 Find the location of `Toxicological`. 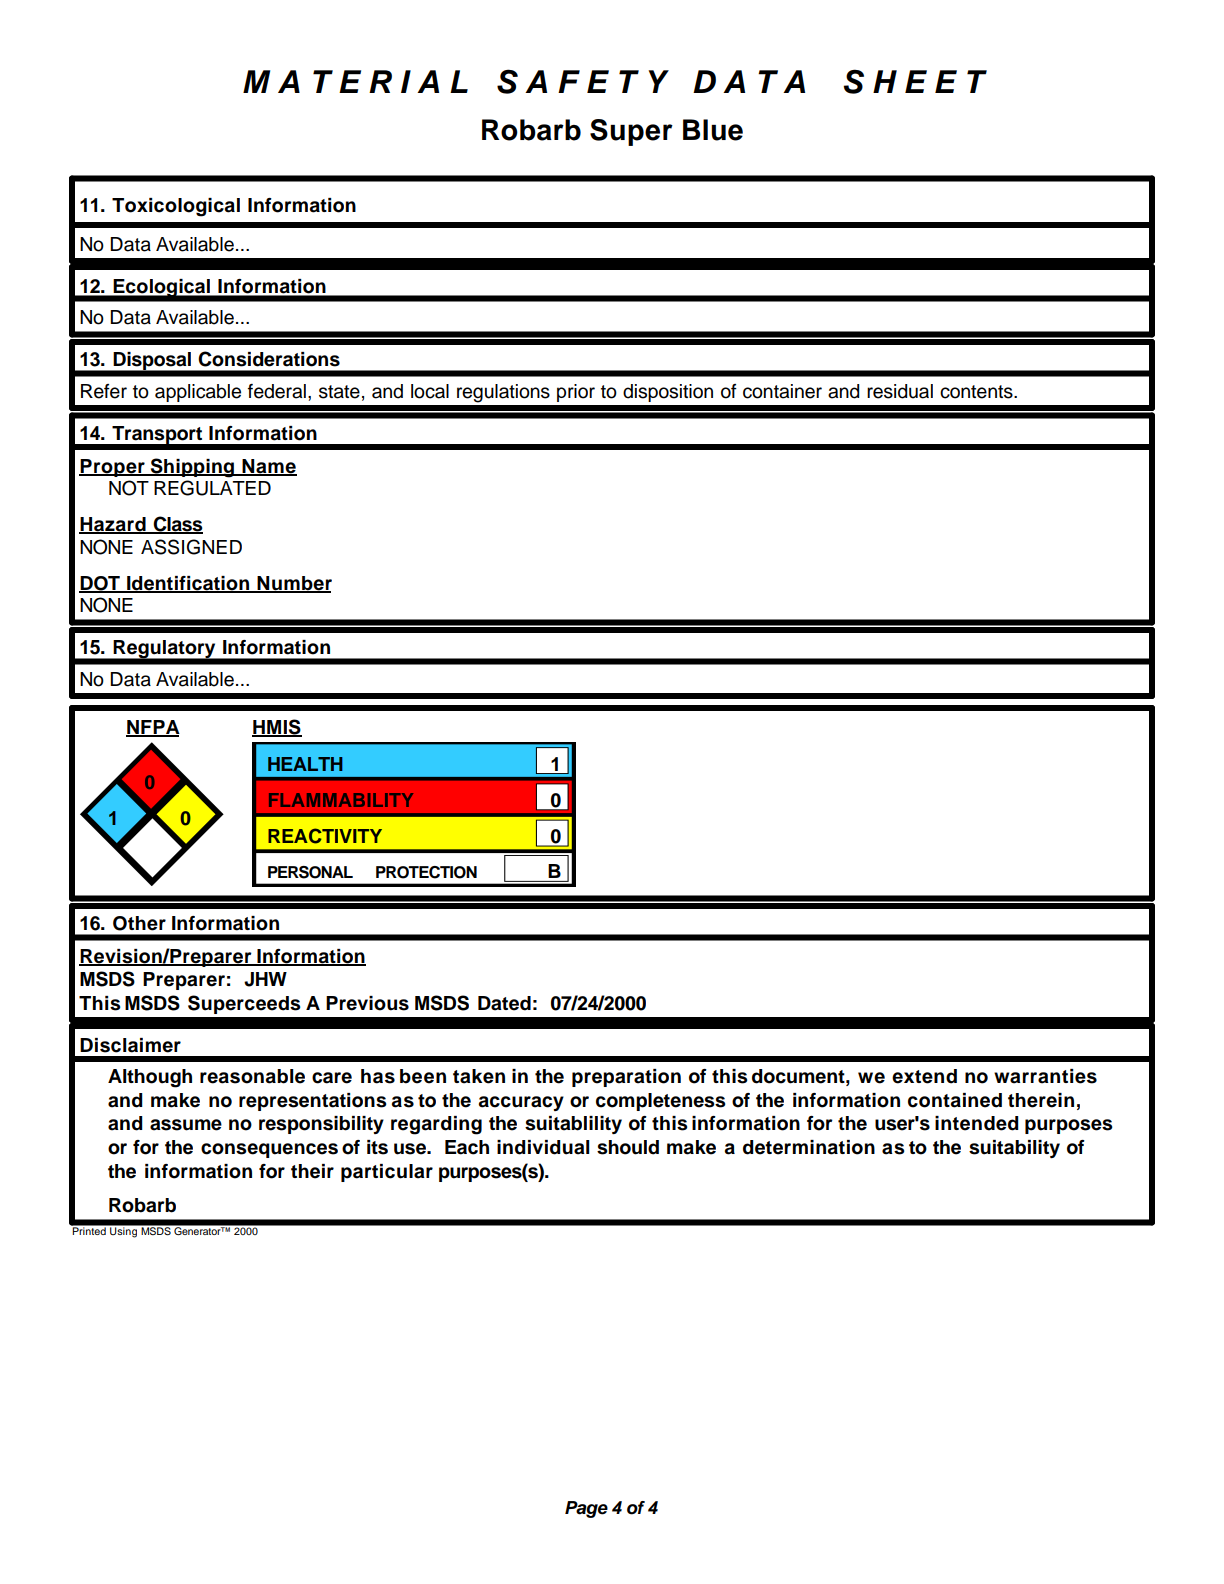

Toxicological is located at coordinates (176, 207).
